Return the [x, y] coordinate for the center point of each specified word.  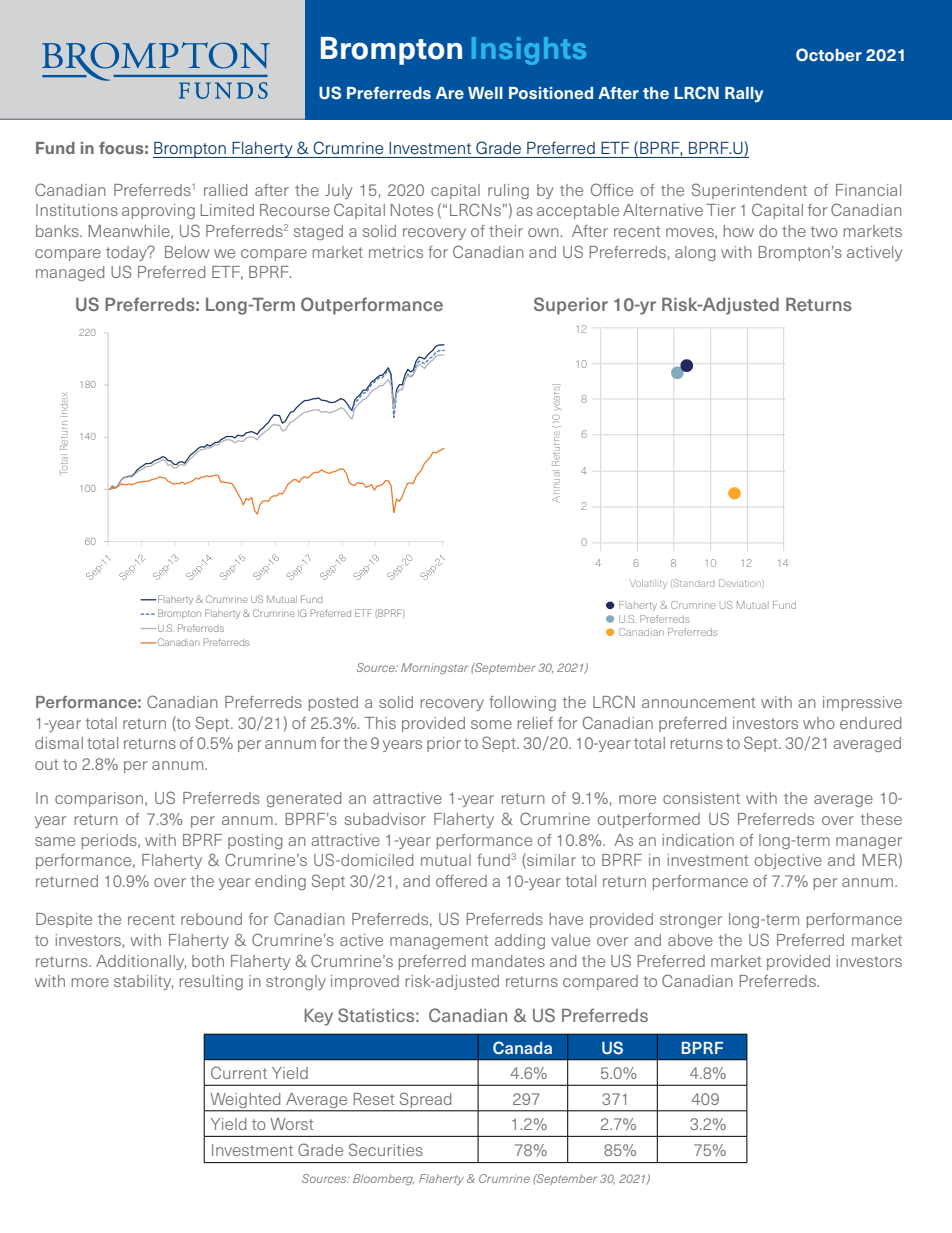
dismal [59, 743]
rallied [225, 190]
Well [485, 93]
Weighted [245, 1100]
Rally [744, 94]
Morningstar [434, 669]
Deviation [741, 583]
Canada [522, 1047]
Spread [425, 1100]
